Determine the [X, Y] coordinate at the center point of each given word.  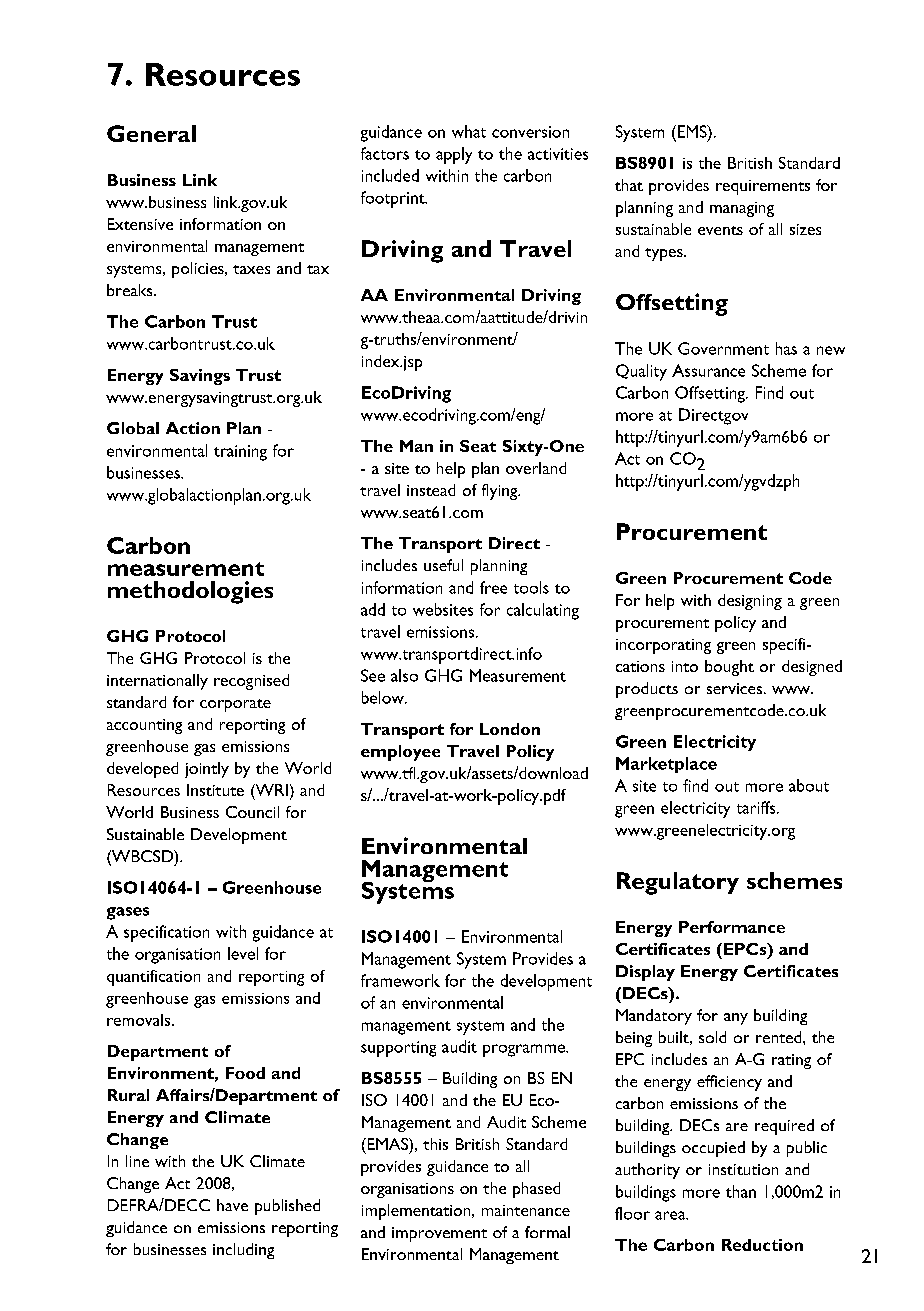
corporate [235, 705]
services [736, 688]
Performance [732, 927]
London [510, 729]
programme [525, 1050]
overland [536, 468]
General [151, 133]
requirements [763, 187]
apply [454, 155]
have [232, 1205]
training [240, 453]
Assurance [708, 370]
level [243, 953]
